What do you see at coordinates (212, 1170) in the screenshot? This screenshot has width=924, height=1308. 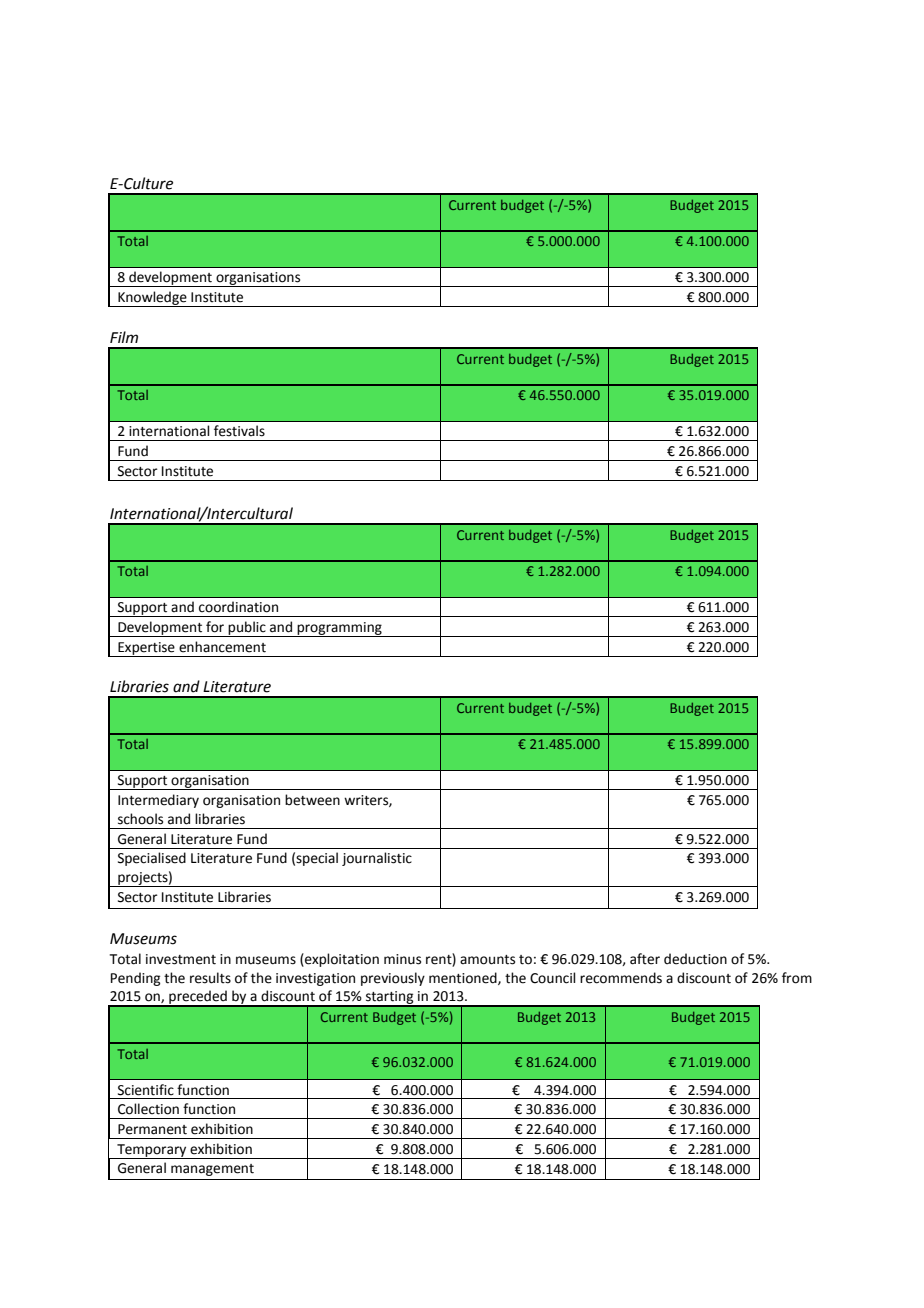 I see `management` at bounding box center [212, 1170].
